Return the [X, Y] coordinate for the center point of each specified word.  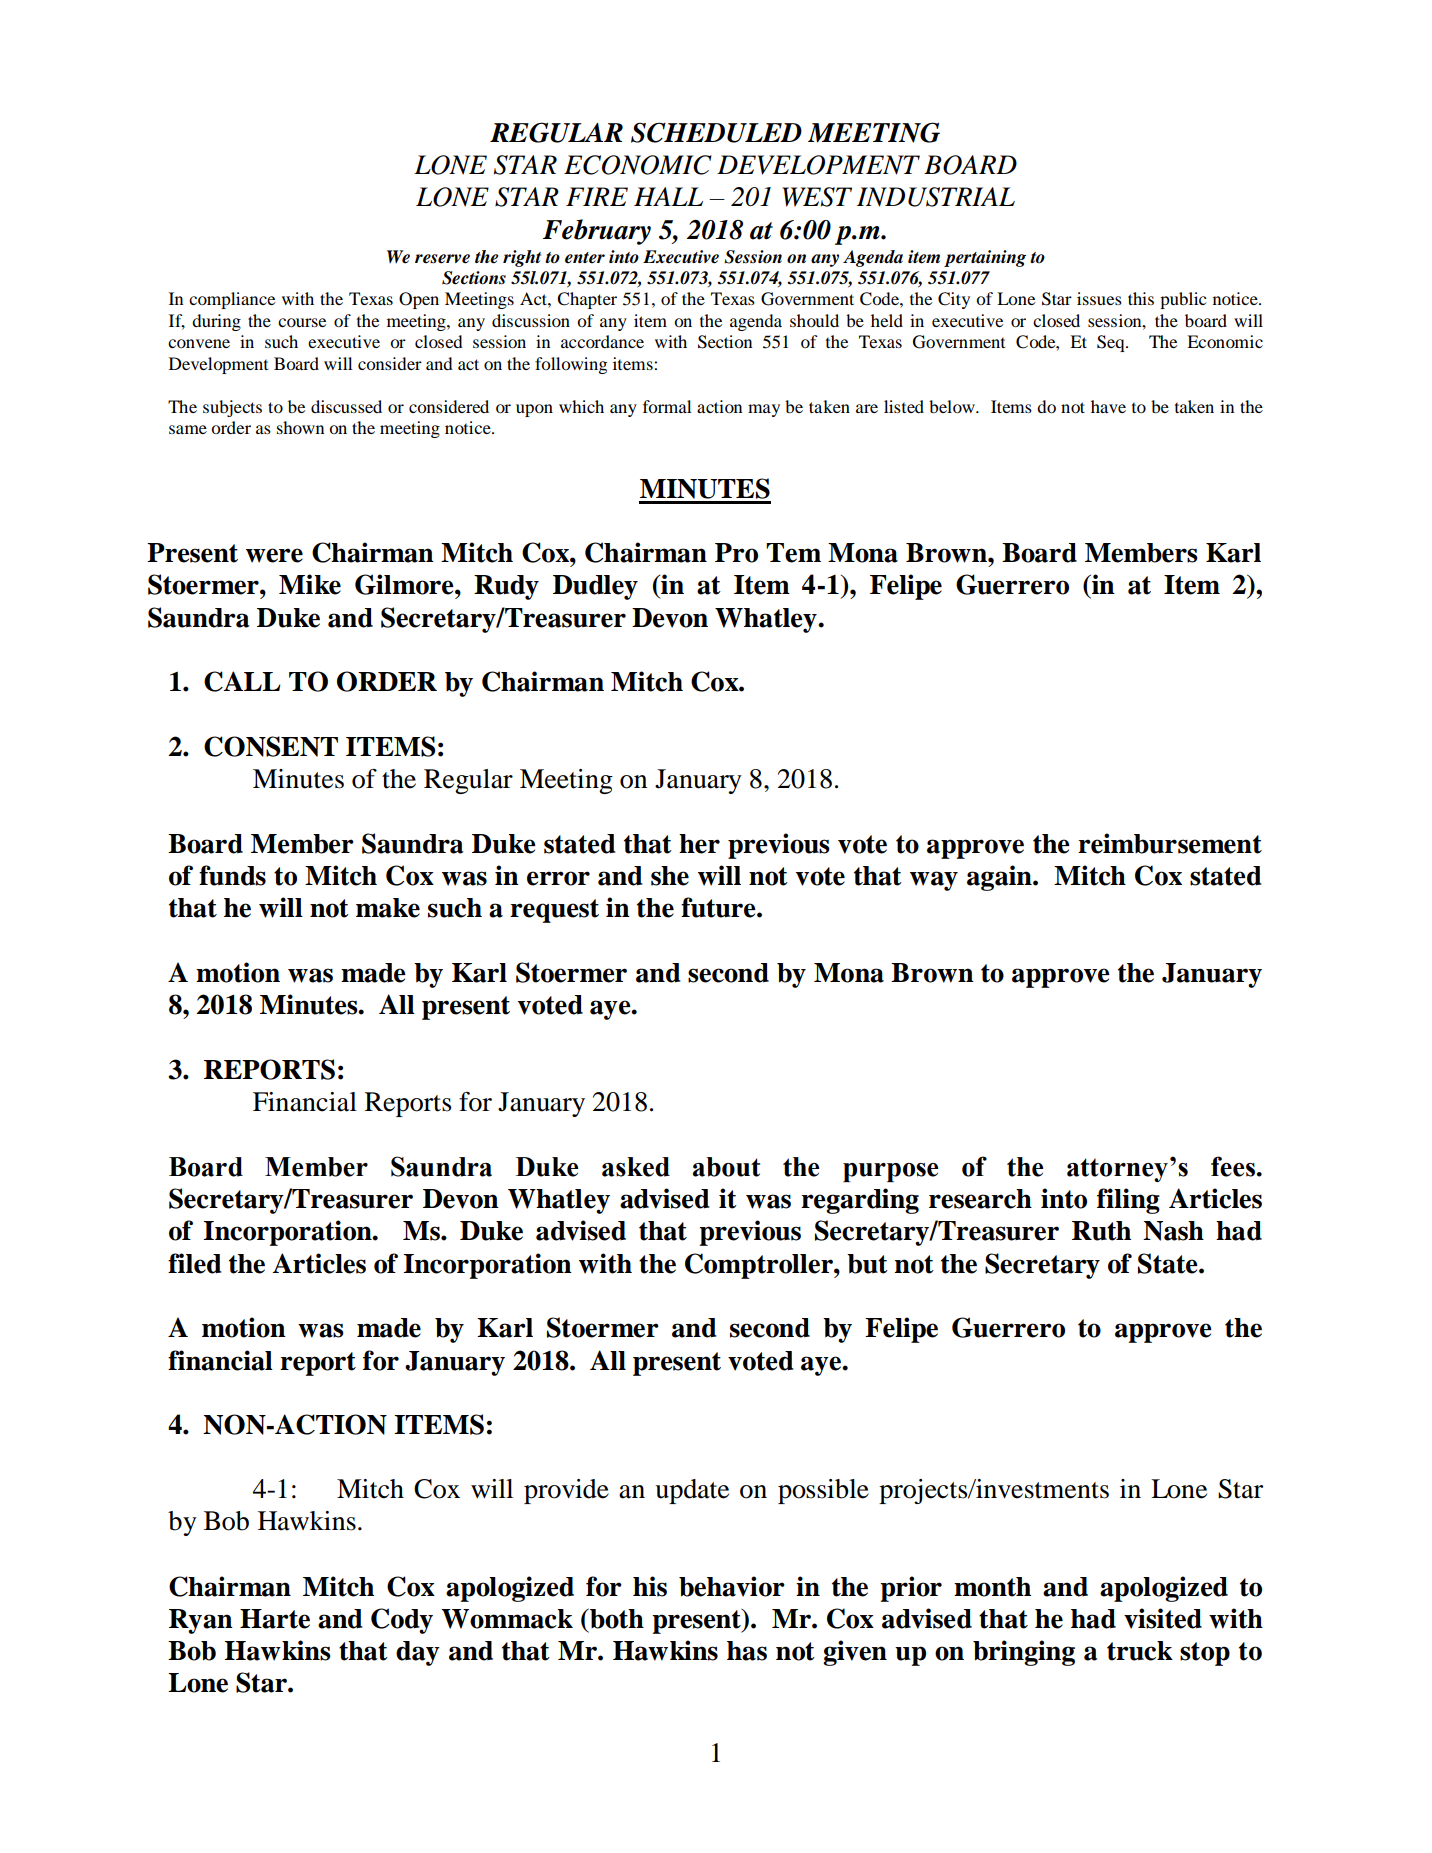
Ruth [1101, 1231]
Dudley [595, 587]
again [1000, 878]
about [726, 1167]
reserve [442, 259]
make [388, 908]
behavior [732, 1586]
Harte [275, 1619]
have [1108, 406]
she [670, 876]
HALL [668, 196]
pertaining [985, 258]
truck [1140, 1651]
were [274, 555]
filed [195, 1263]
